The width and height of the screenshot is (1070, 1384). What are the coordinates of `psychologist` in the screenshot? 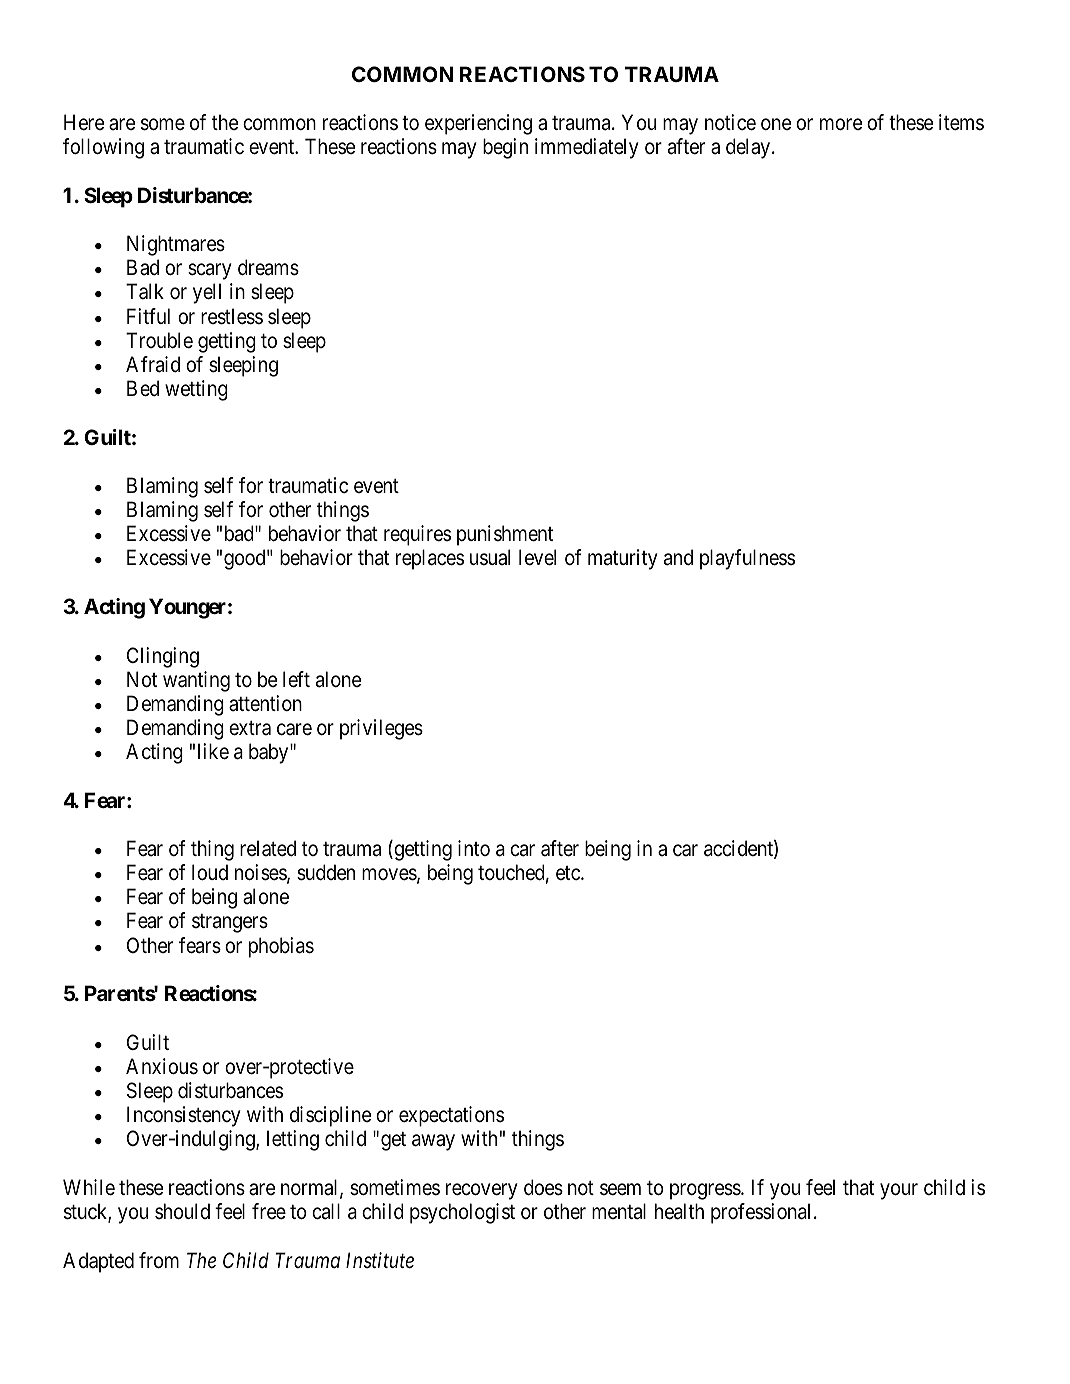 It's located at (462, 1213).
